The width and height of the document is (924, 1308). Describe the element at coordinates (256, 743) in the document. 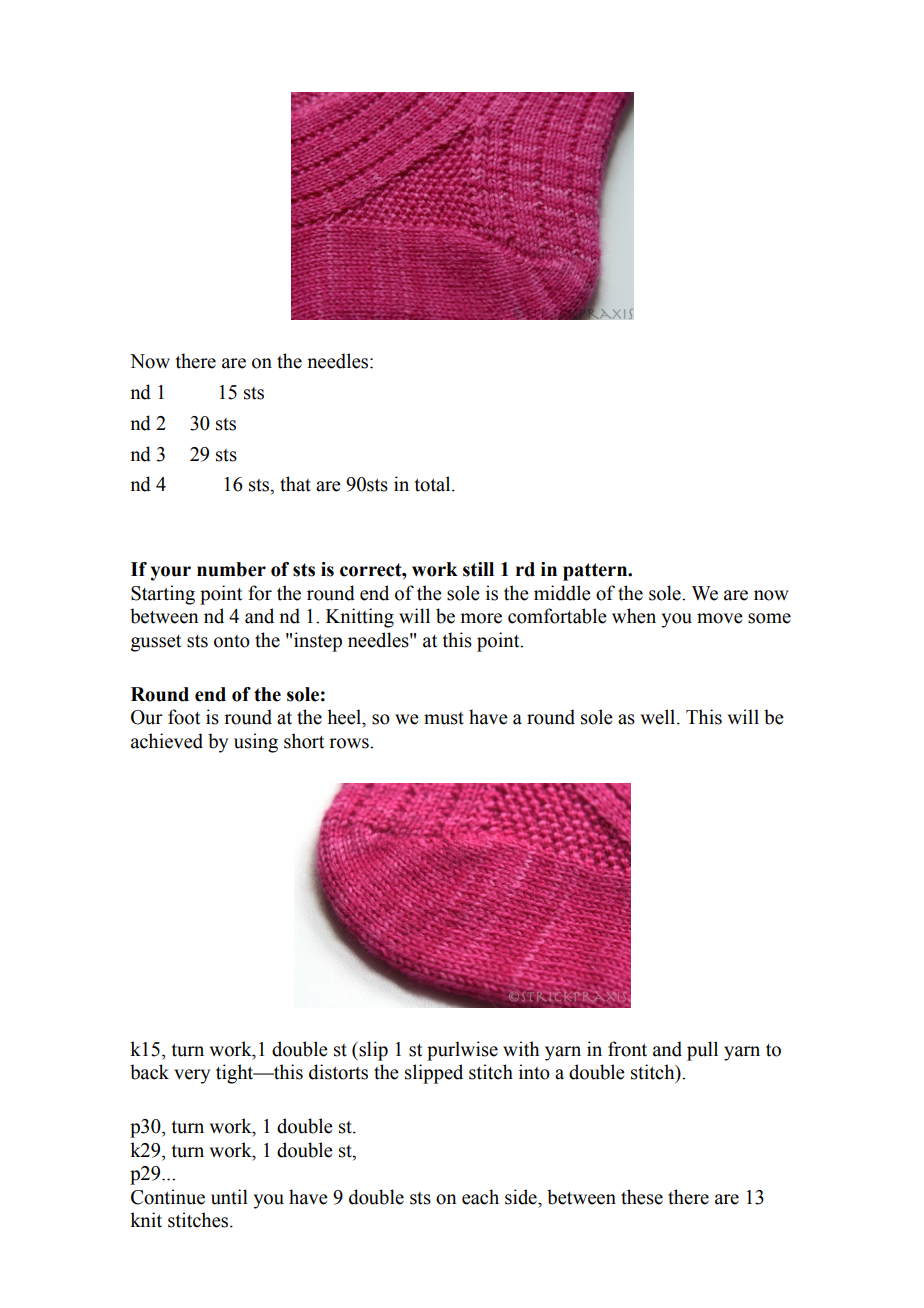

I see `using` at that location.
